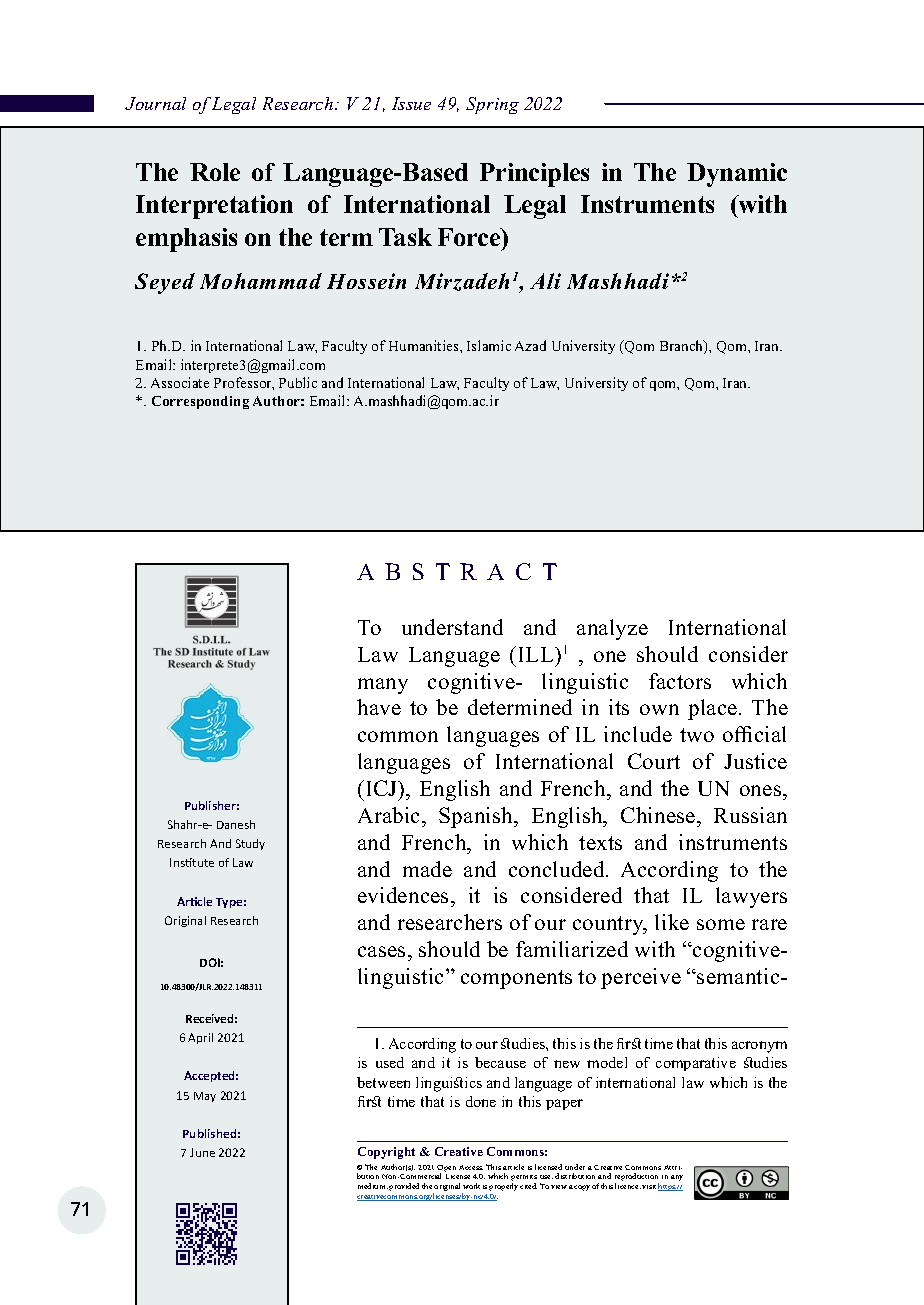 This page has width=924, height=1305. I want to click on made, so click(427, 869).
